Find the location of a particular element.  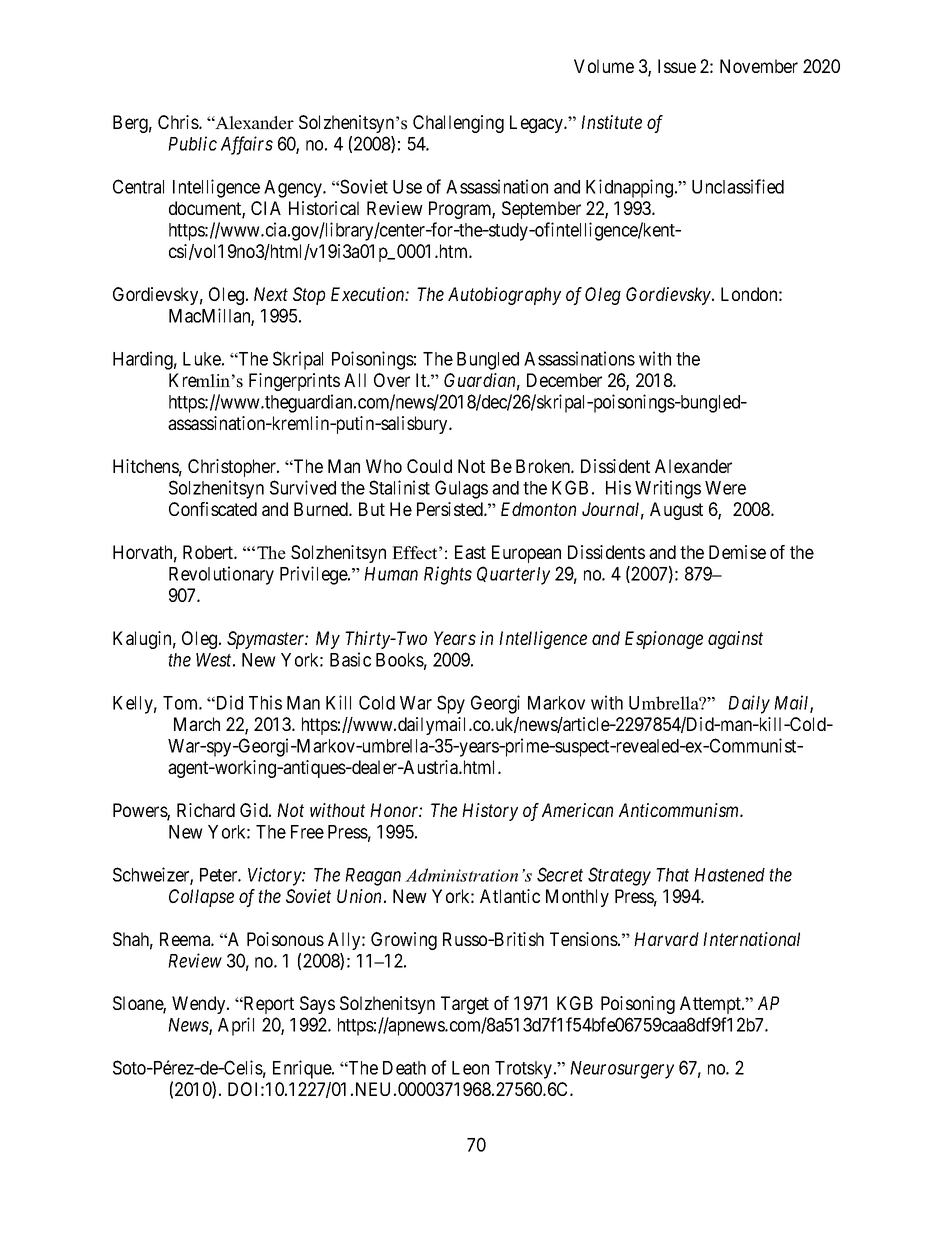

Challenging is located at coordinates (458, 124).
